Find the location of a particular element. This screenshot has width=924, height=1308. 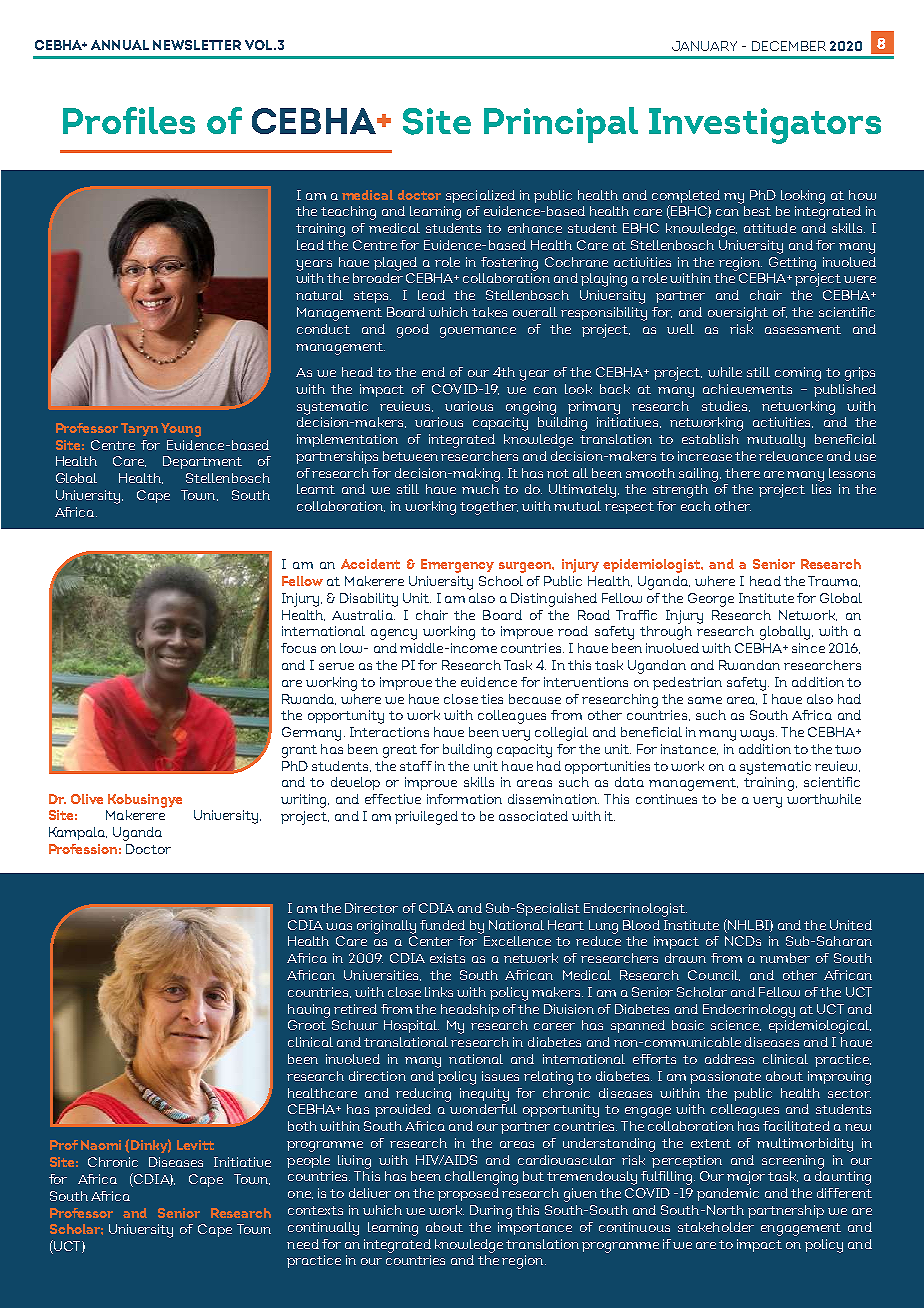

proposed is located at coordinates (468, 1194).
